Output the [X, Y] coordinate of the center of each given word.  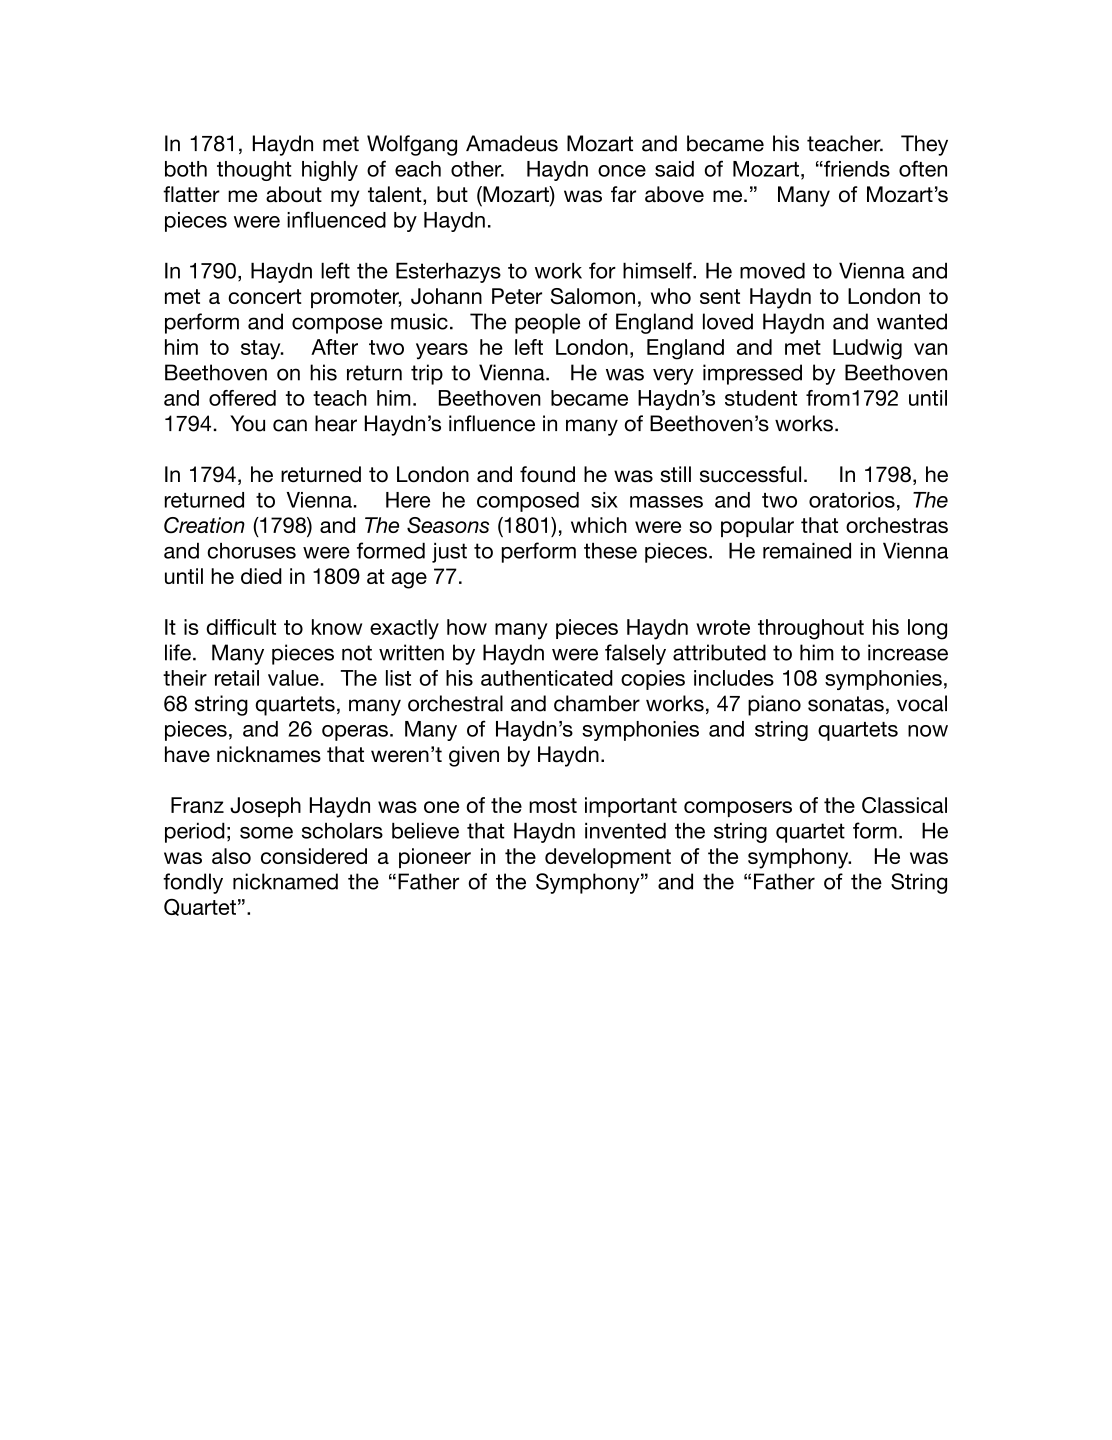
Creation [204, 525]
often [923, 168]
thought [254, 171]
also [231, 856]
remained [807, 550]
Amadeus [512, 143]
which [599, 525]
